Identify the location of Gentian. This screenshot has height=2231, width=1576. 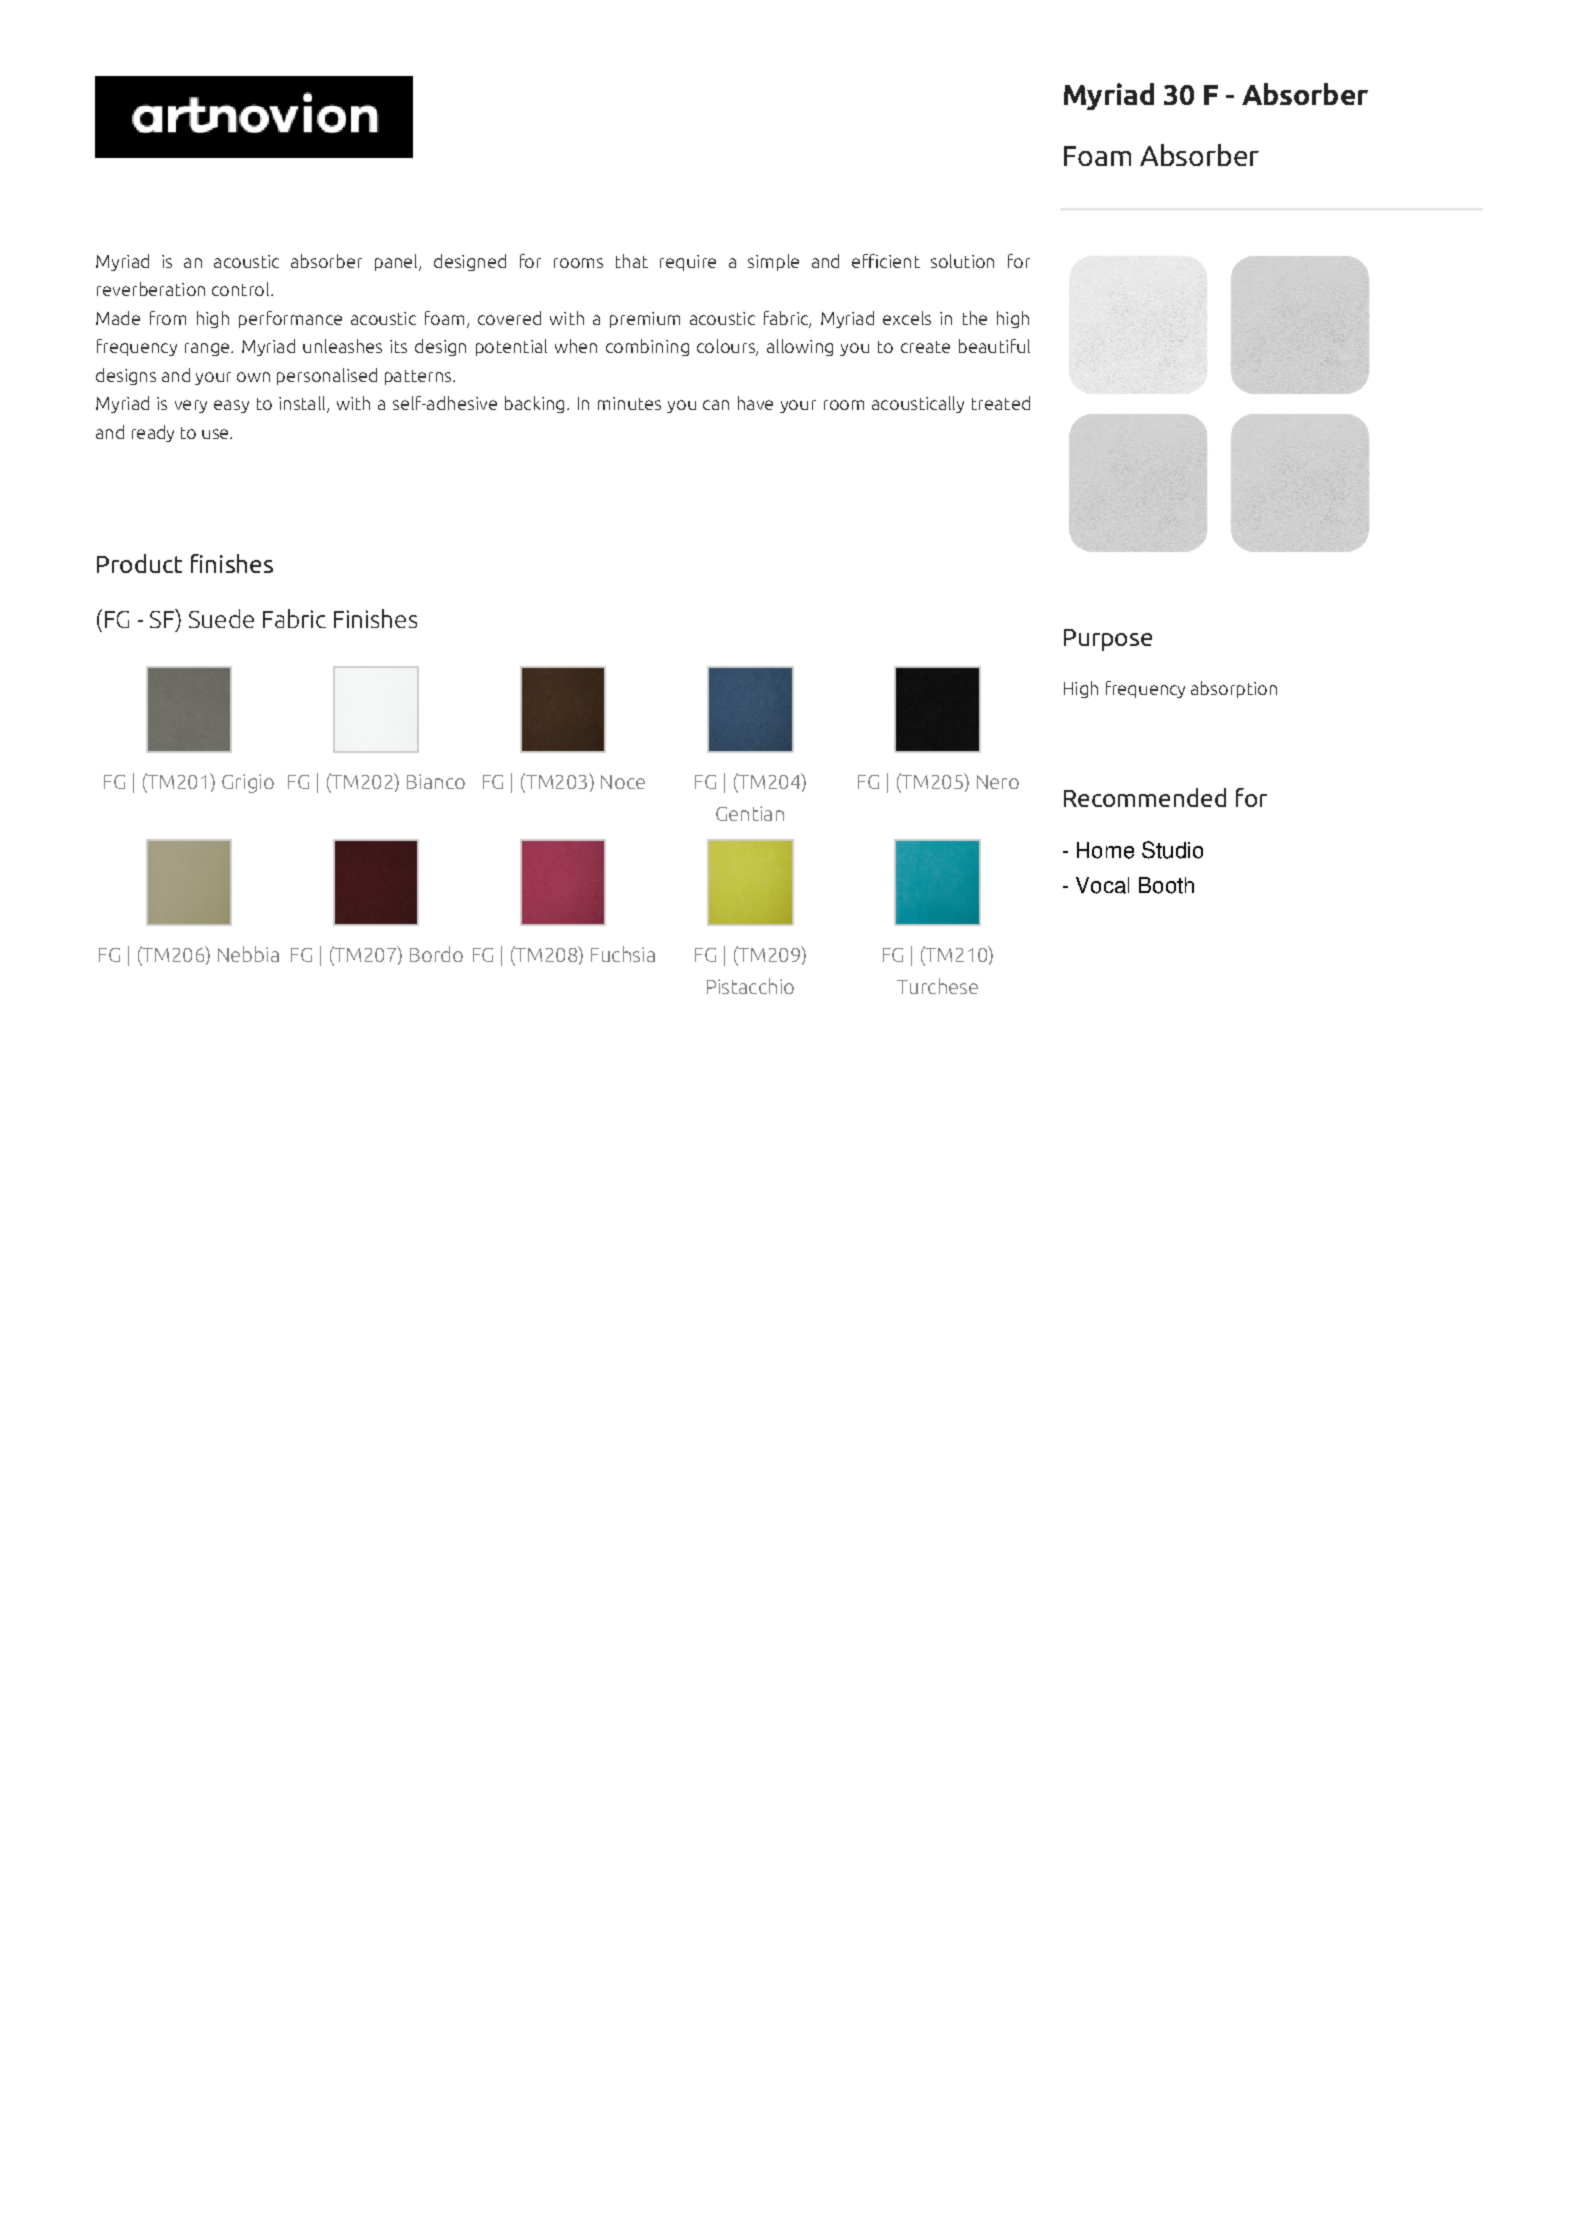
(750, 813).
